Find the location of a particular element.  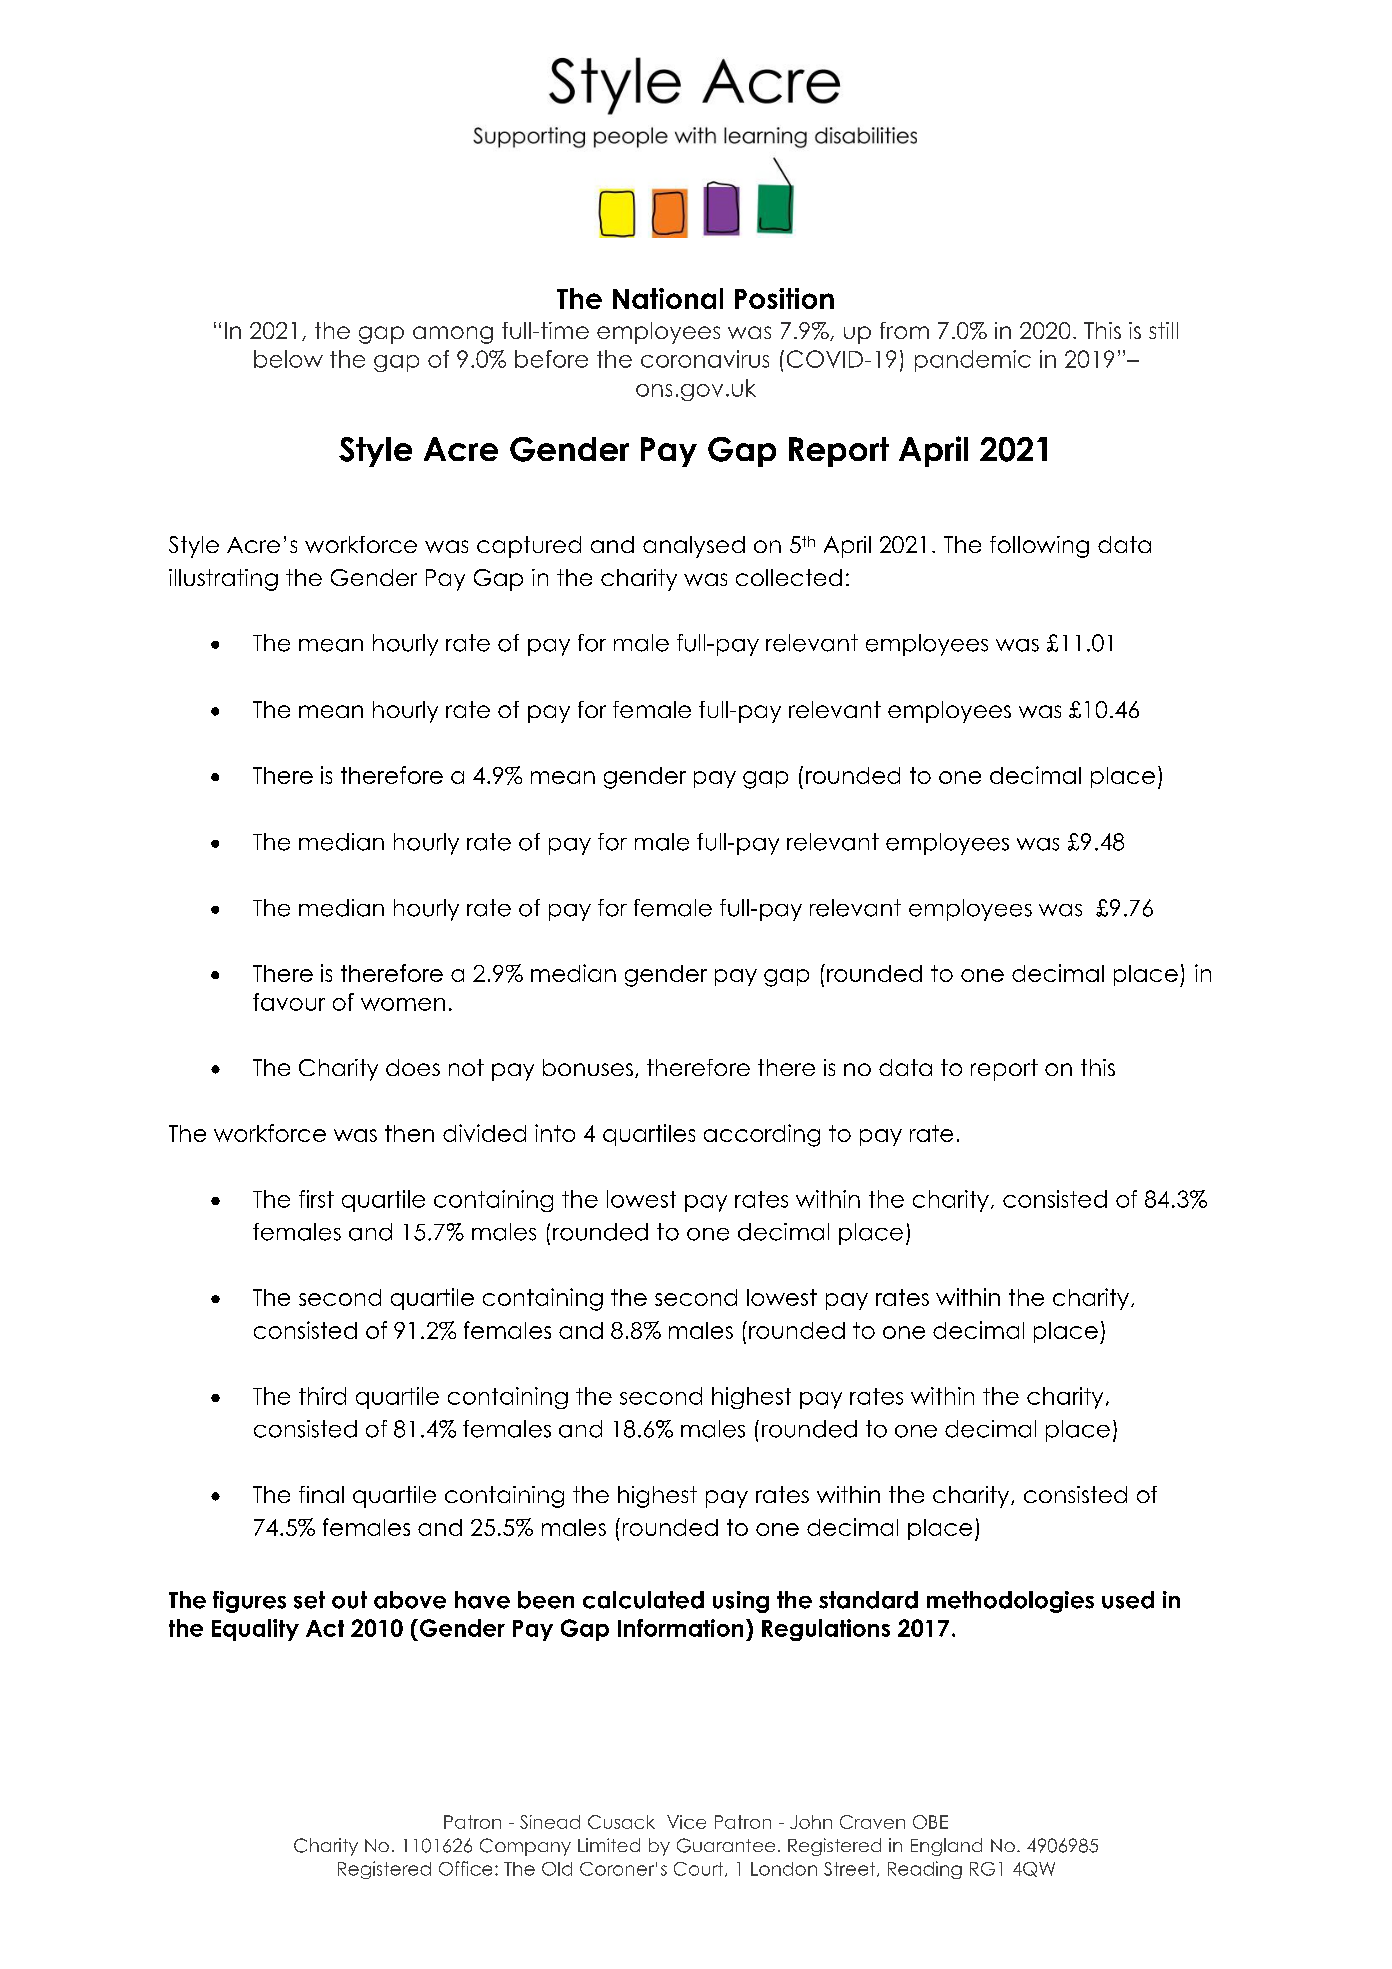

methodologies is located at coordinates (1010, 1602).
